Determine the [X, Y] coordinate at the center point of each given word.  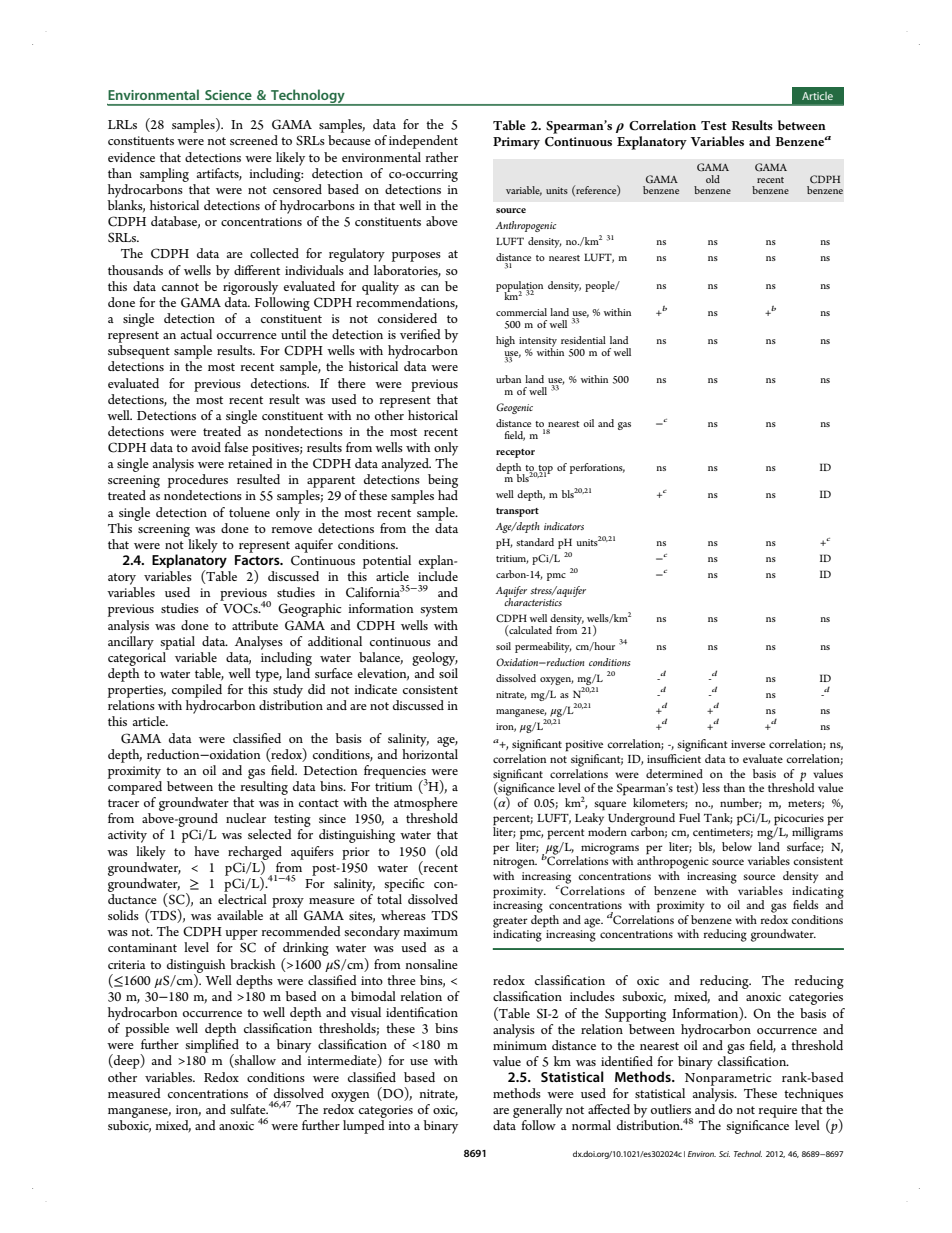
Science [228, 95]
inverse [748, 744]
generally [538, 1111]
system [439, 611]
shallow [254, 1061]
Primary [516, 143]
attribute [255, 625]
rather [442, 157]
